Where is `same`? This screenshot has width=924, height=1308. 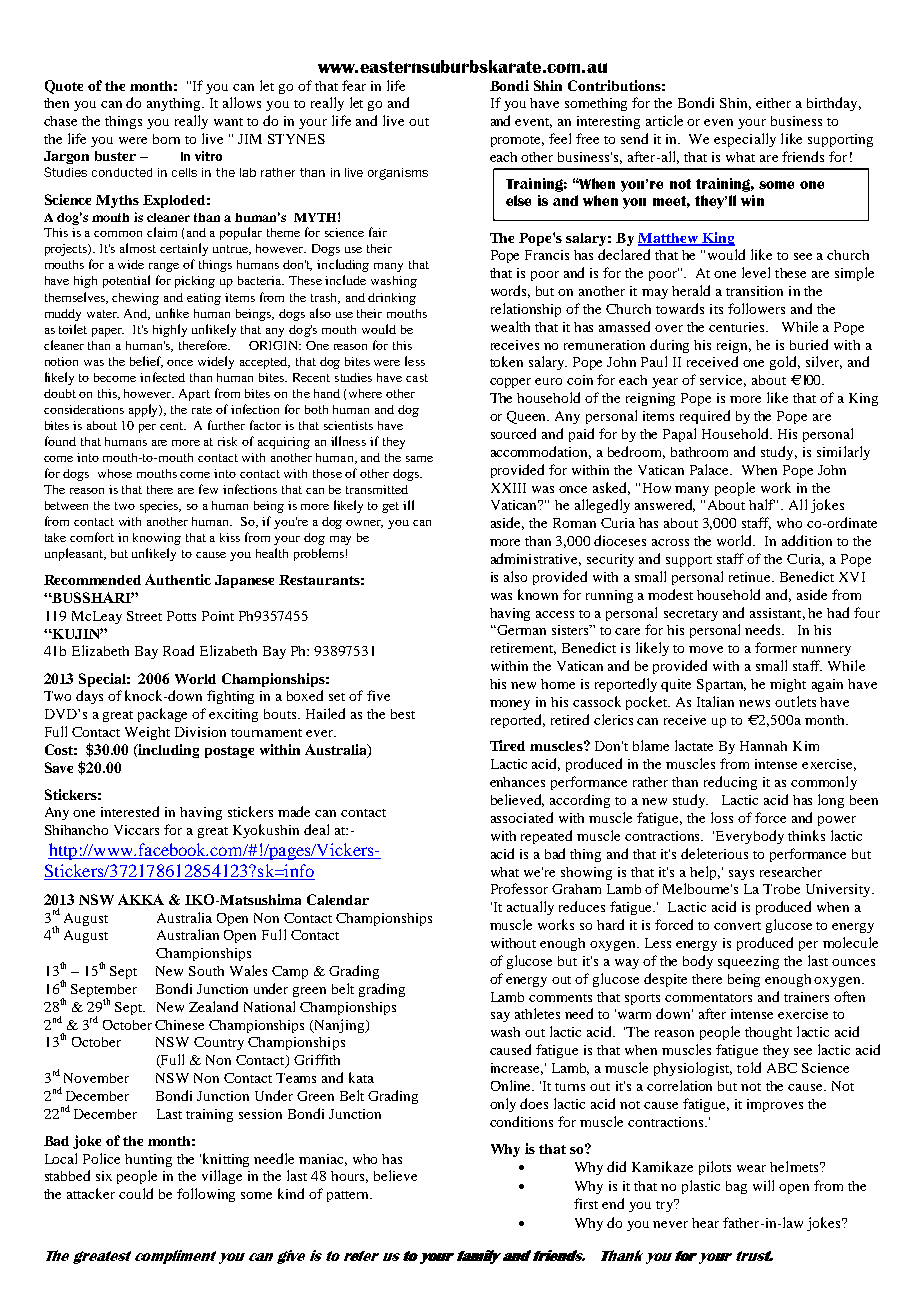 same is located at coordinates (419, 459).
